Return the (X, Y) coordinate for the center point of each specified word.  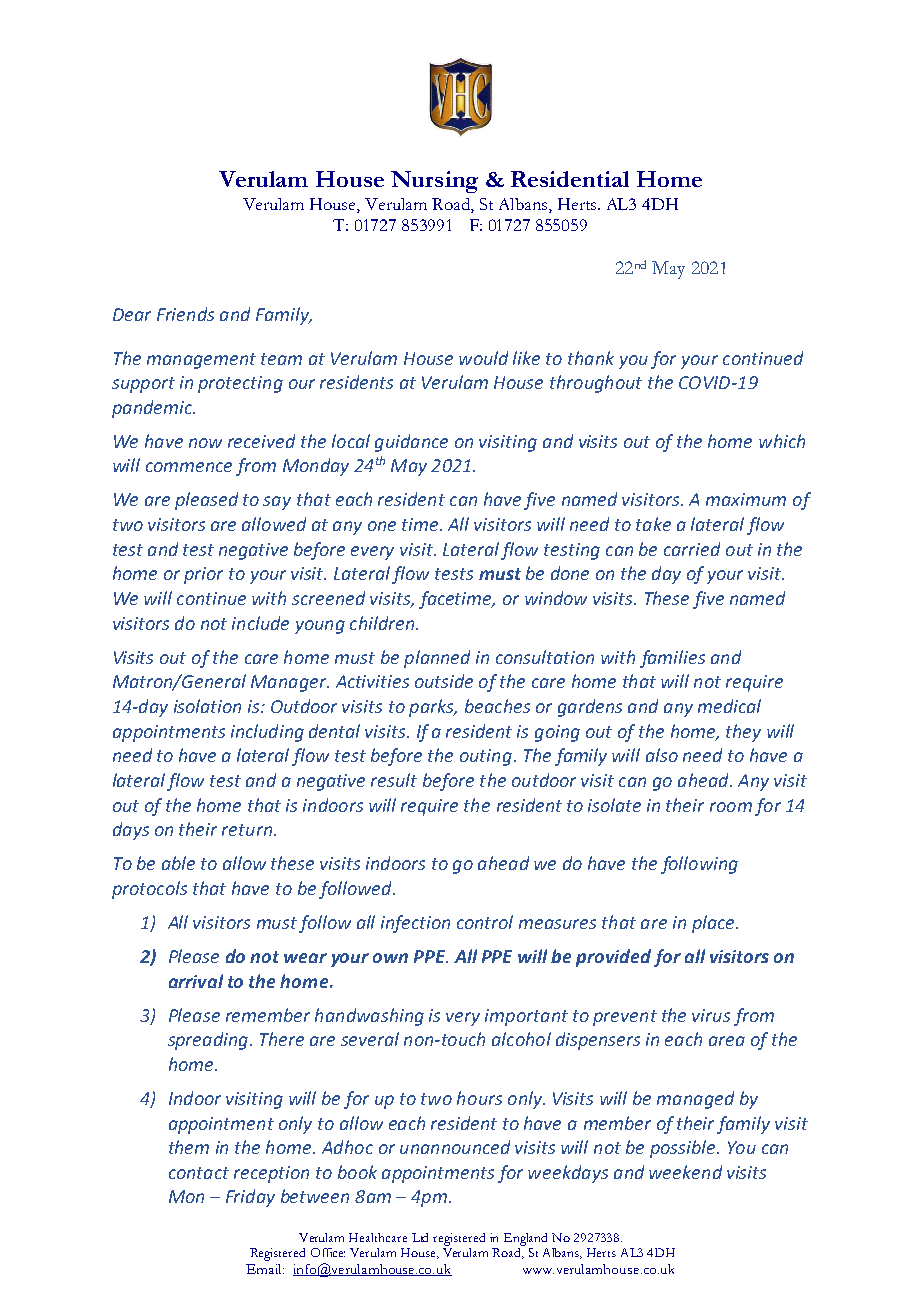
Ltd (420, 1237)
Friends (185, 314)
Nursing (434, 182)
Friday (250, 1198)
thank (591, 358)
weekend (685, 1172)
